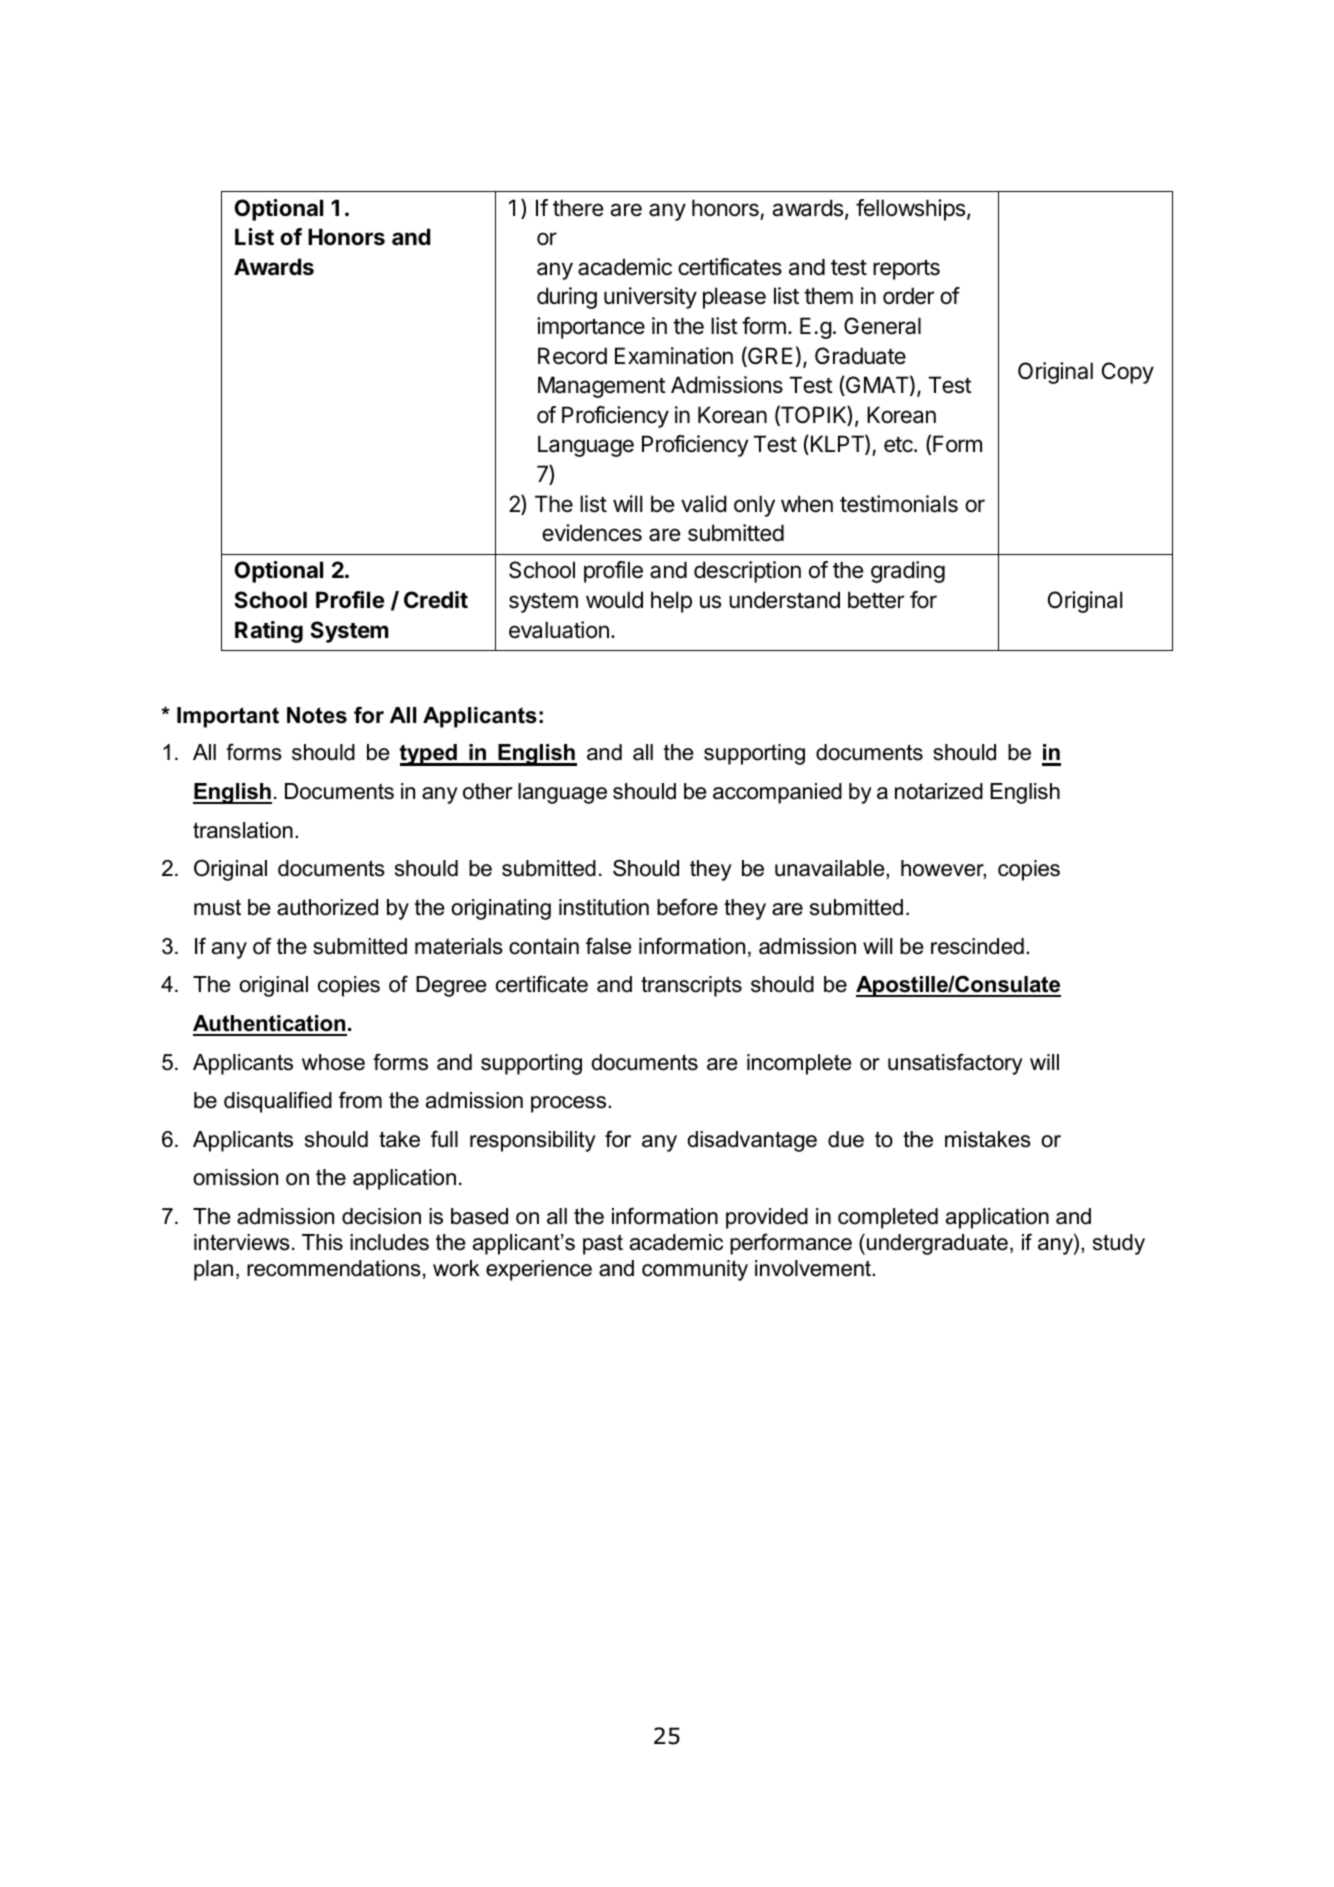 The width and height of the document is (1334, 1887). Describe the element at coordinates (436, 600) in the document. I see `Credit` at that location.
